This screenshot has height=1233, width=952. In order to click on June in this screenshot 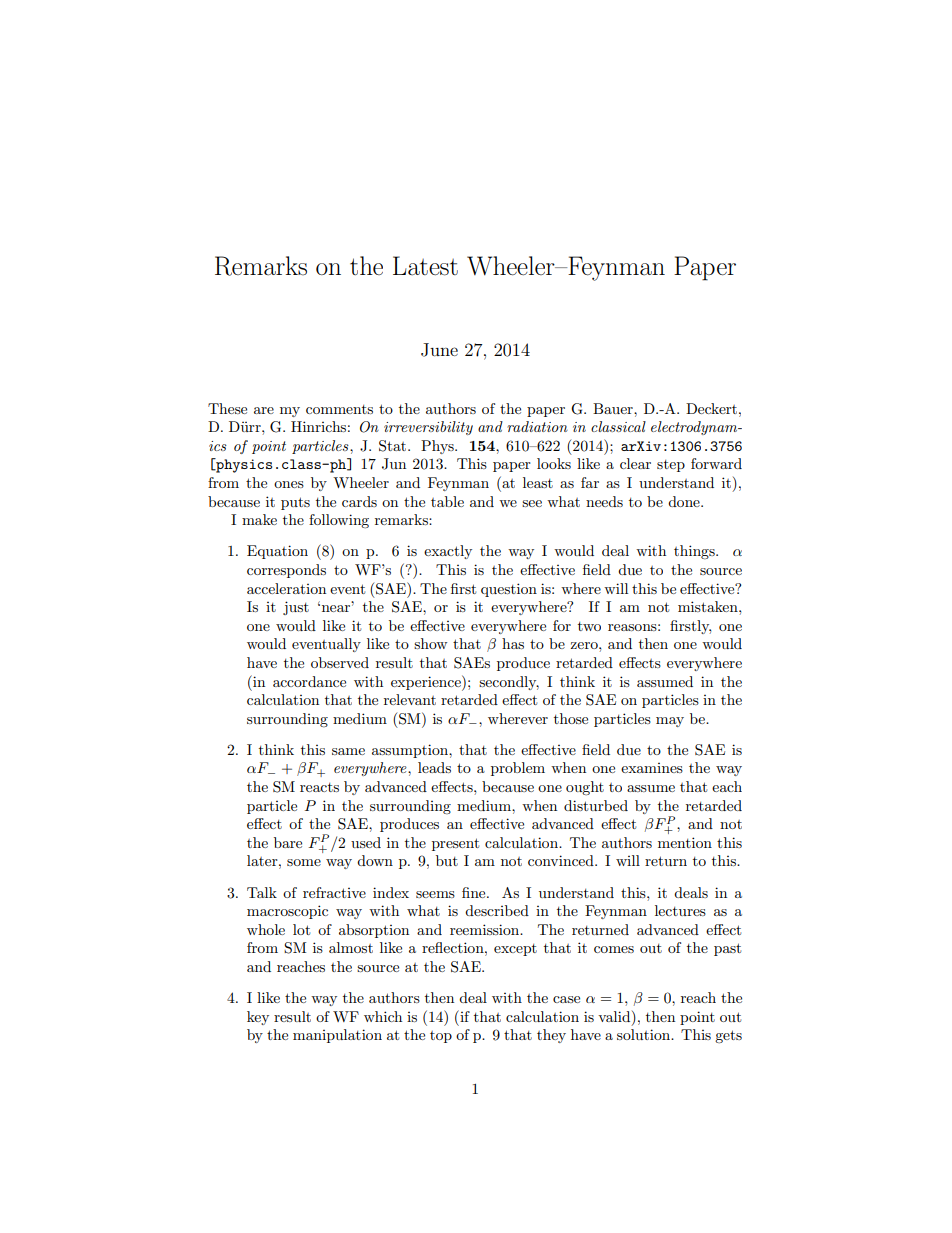, I will do `click(439, 350)`.
